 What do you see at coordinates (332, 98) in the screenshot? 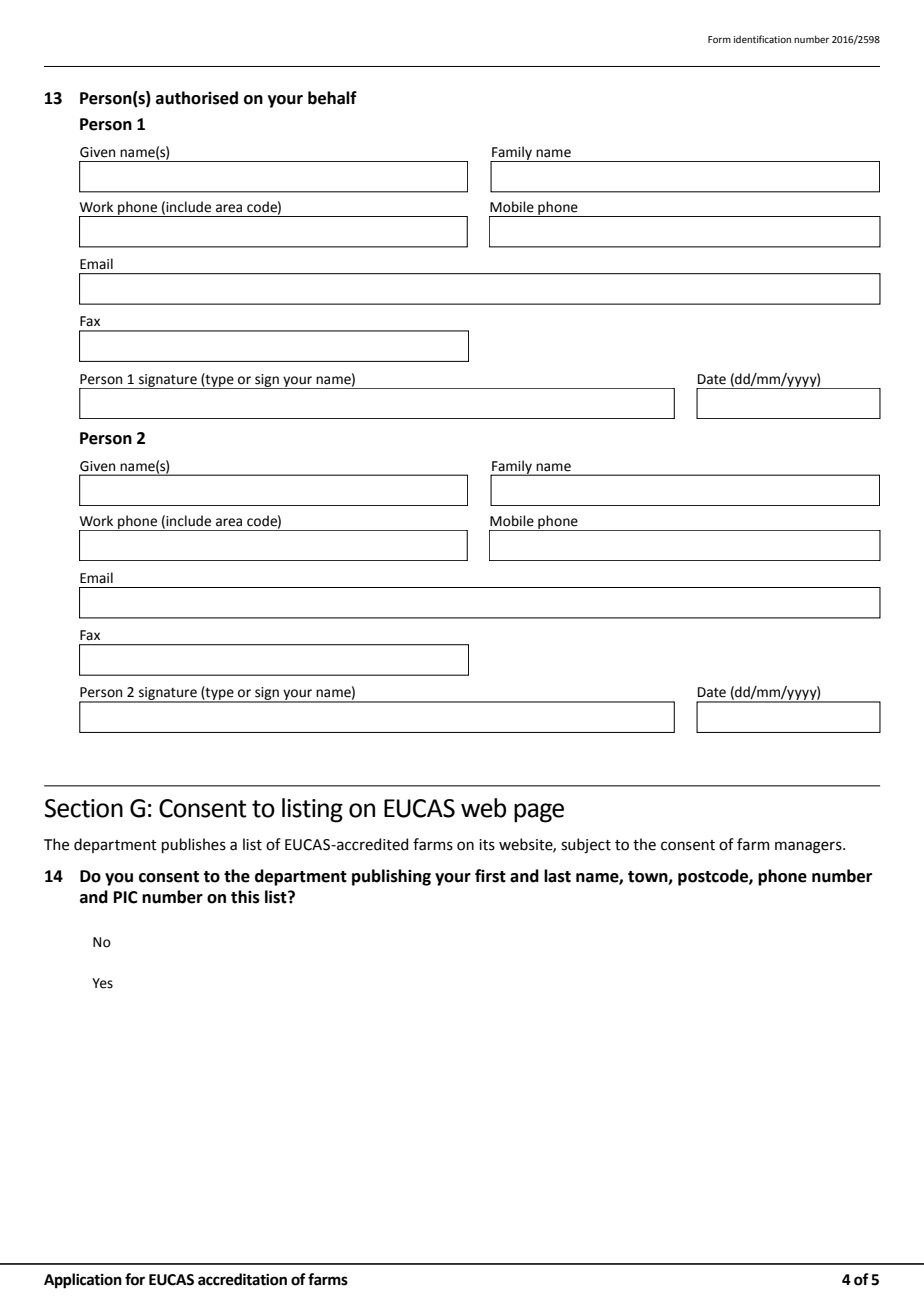
I see `behalf` at bounding box center [332, 98].
